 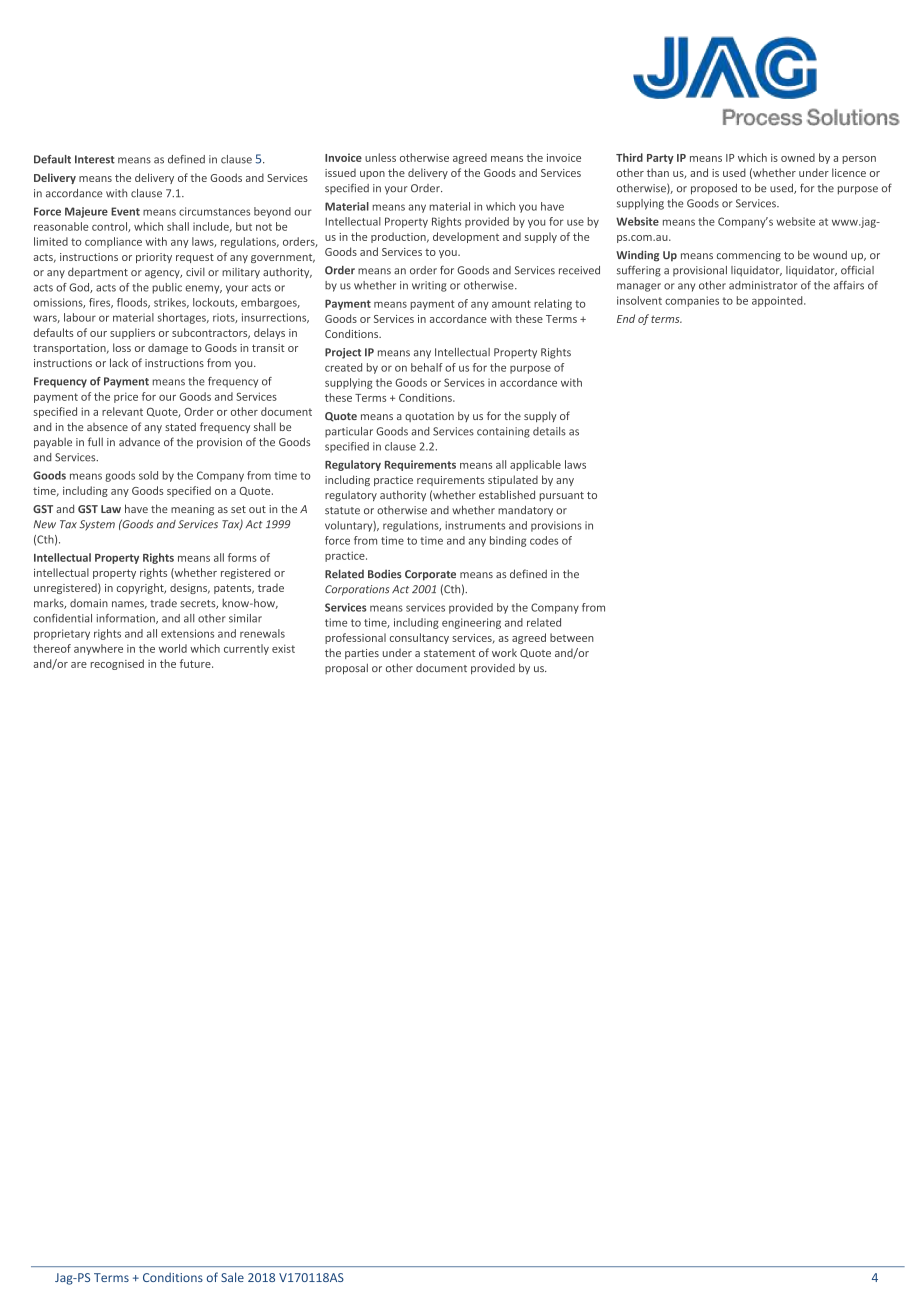 What do you see at coordinates (139, 441) in the image?
I see `advance` at bounding box center [139, 441].
